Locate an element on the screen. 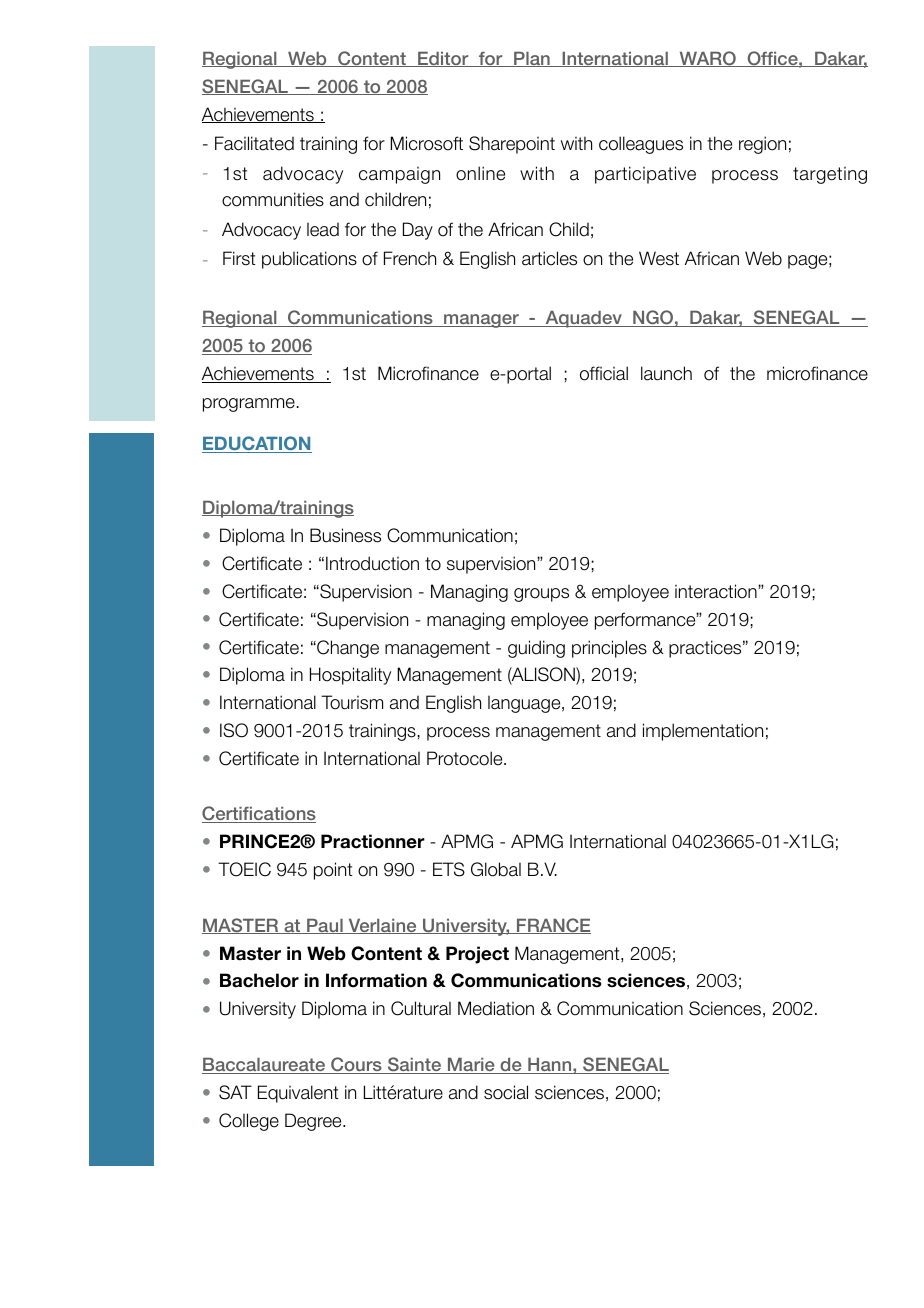 The width and height of the screenshot is (924, 1308). publications is located at coordinates (309, 260).
